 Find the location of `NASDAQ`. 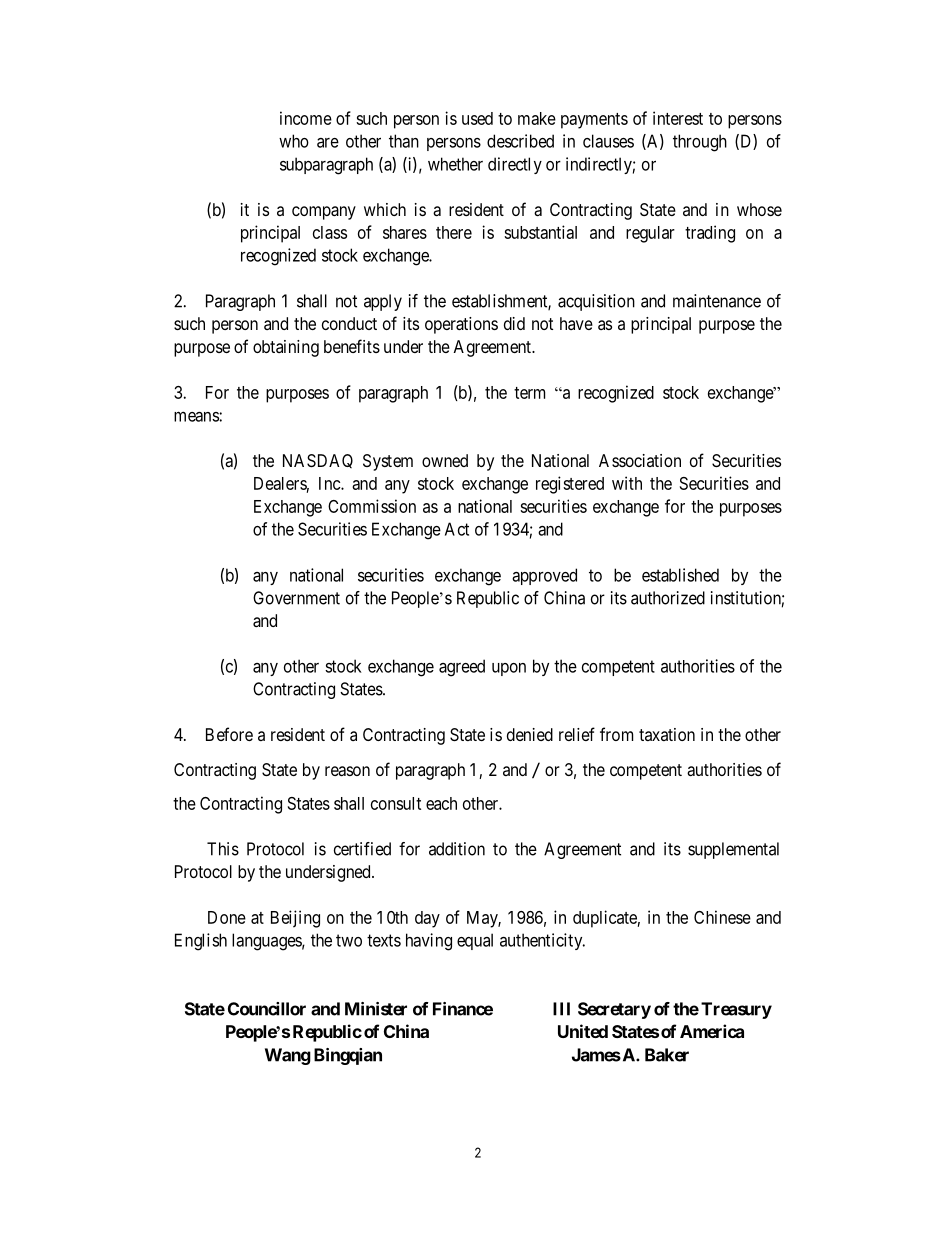

NASDAQ is located at coordinates (318, 461).
